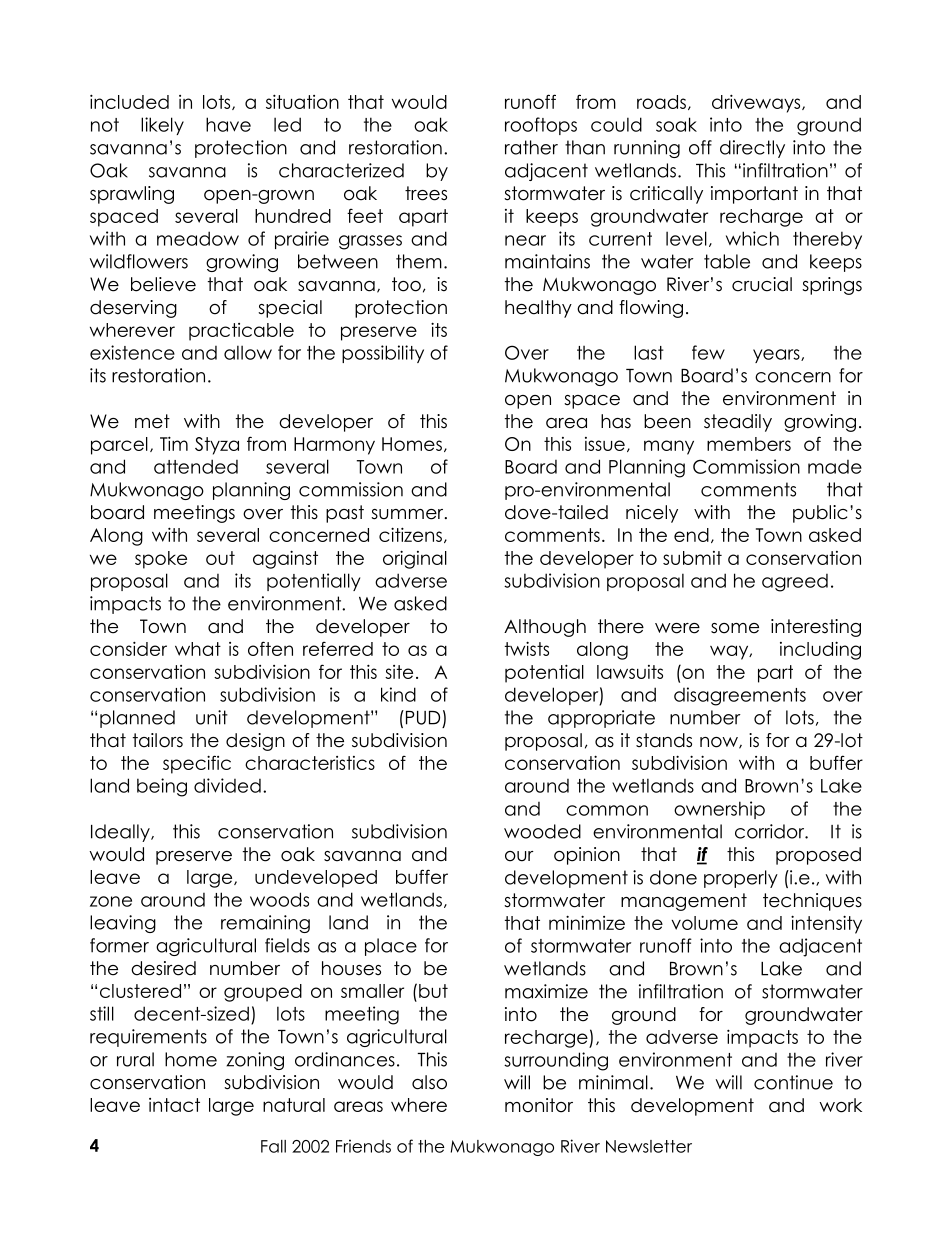  Describe the element at coordinates (198, 649) in the screenshot. I see `what` at that location.
